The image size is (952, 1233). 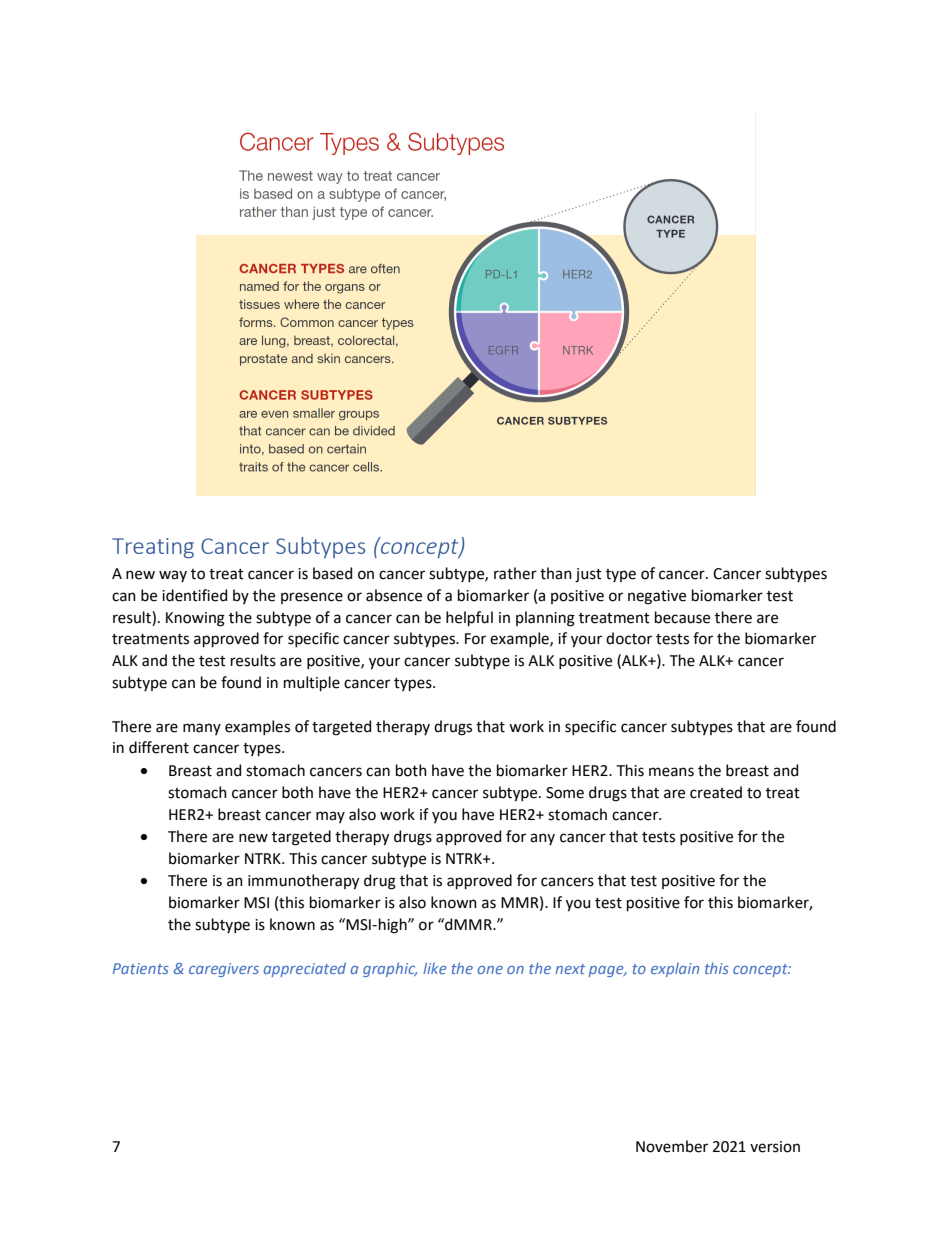 I want to click on may, so click(x=330, y=817).
